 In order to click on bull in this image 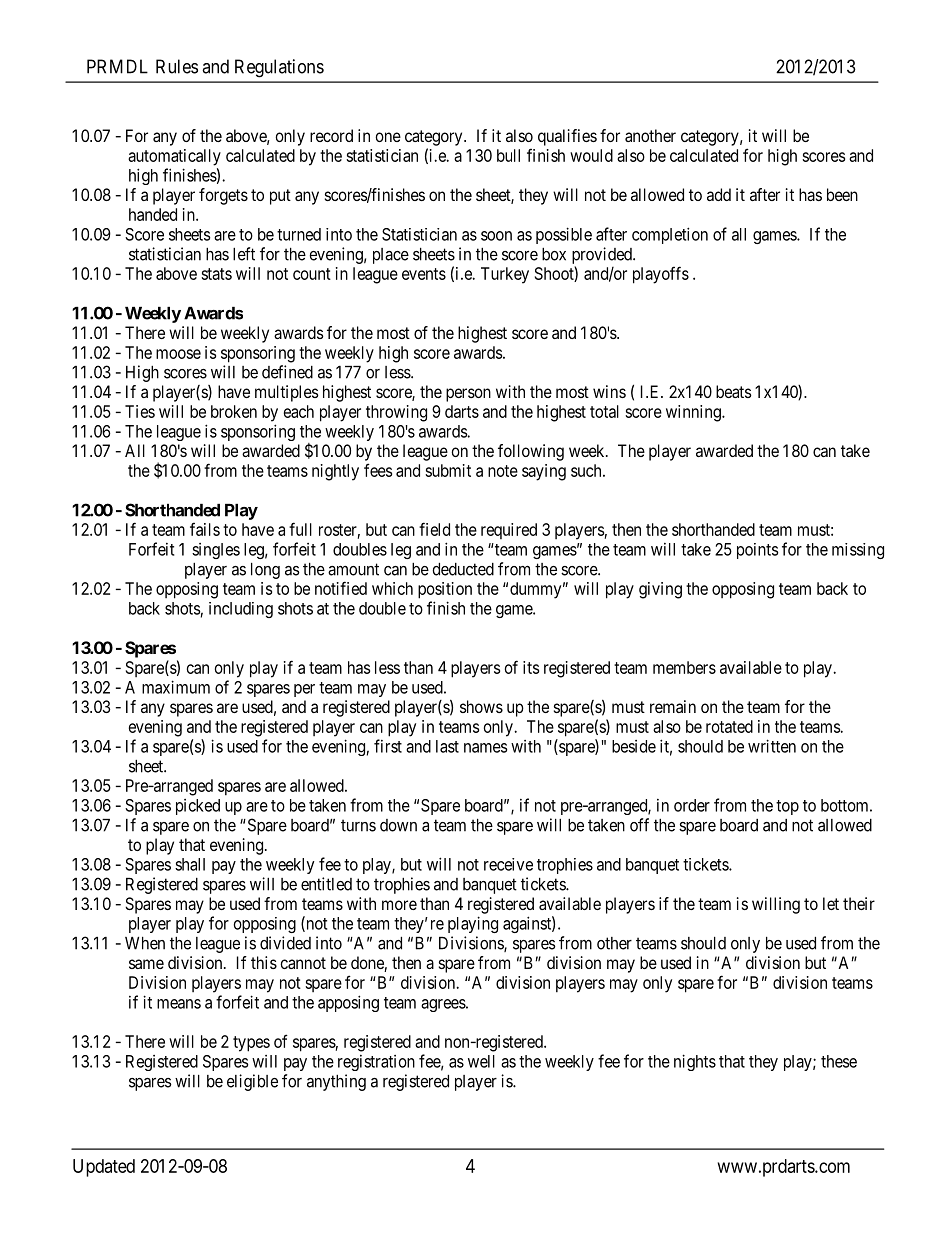, I will do `click(508, 155)`.
